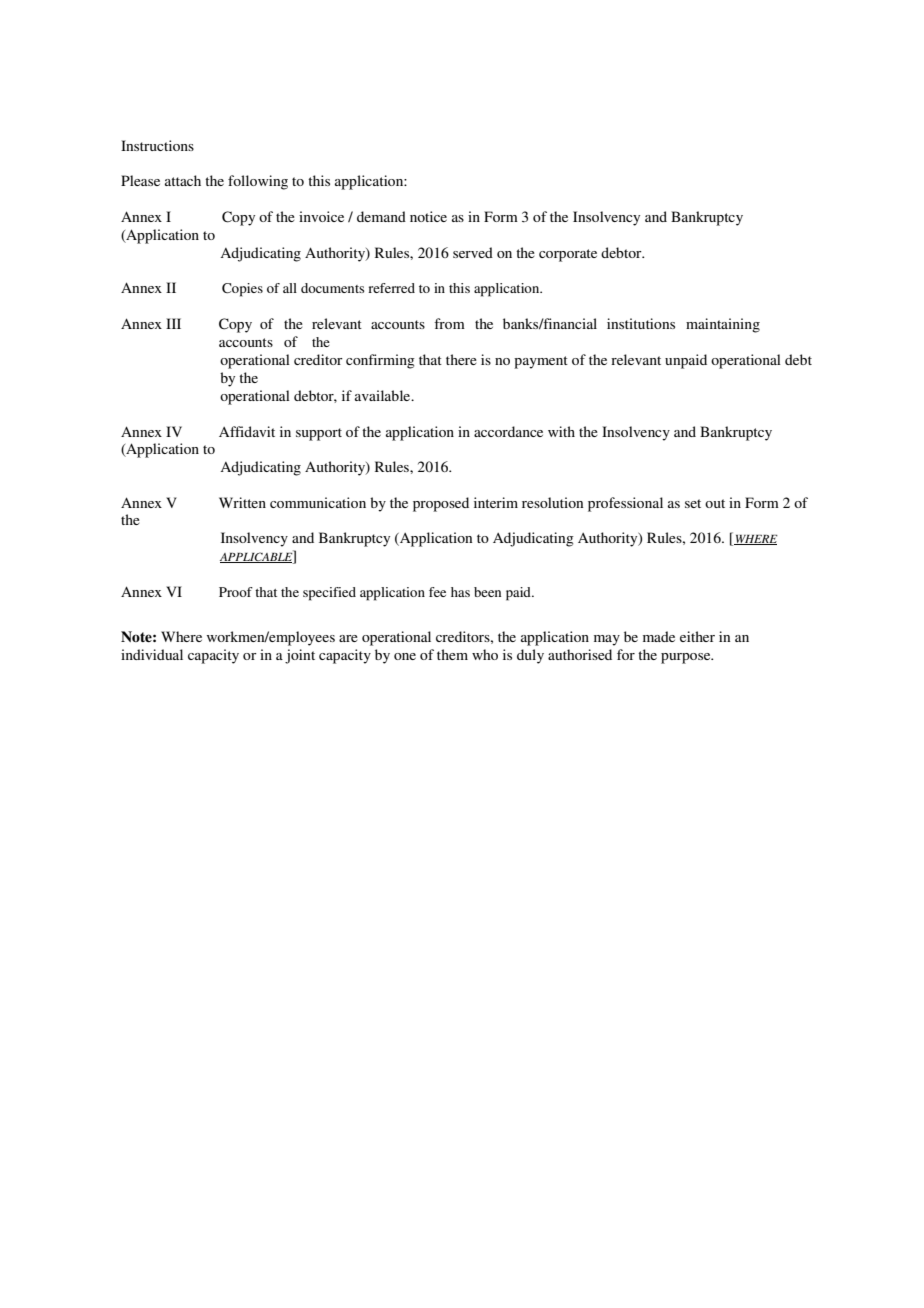 Image resolution: width=924 pixels, height=1308 pixels. Describe the element at coordinates (452, 654) in the image. I see `them` at that location.
